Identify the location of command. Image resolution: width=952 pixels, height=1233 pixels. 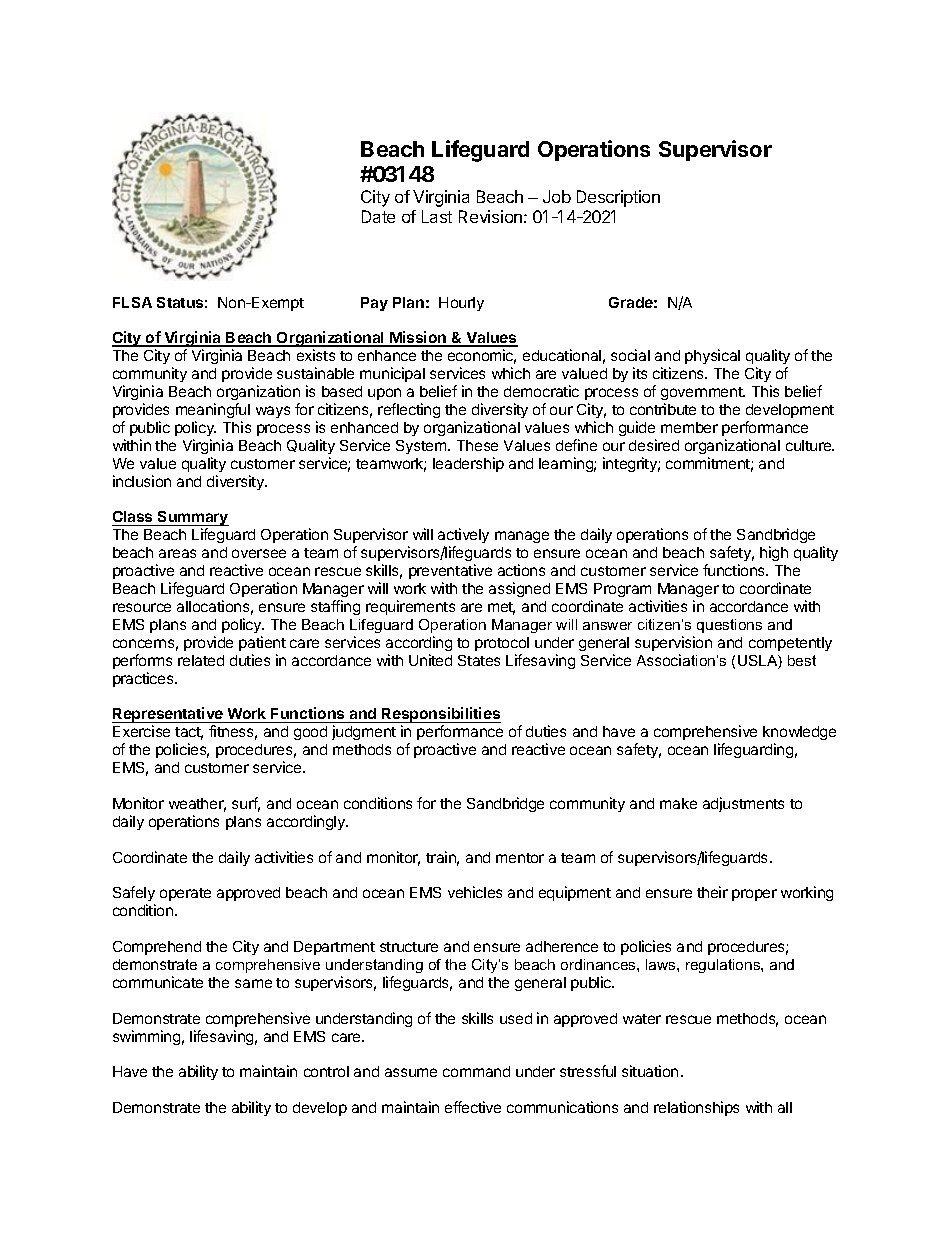
(476, 1071).
